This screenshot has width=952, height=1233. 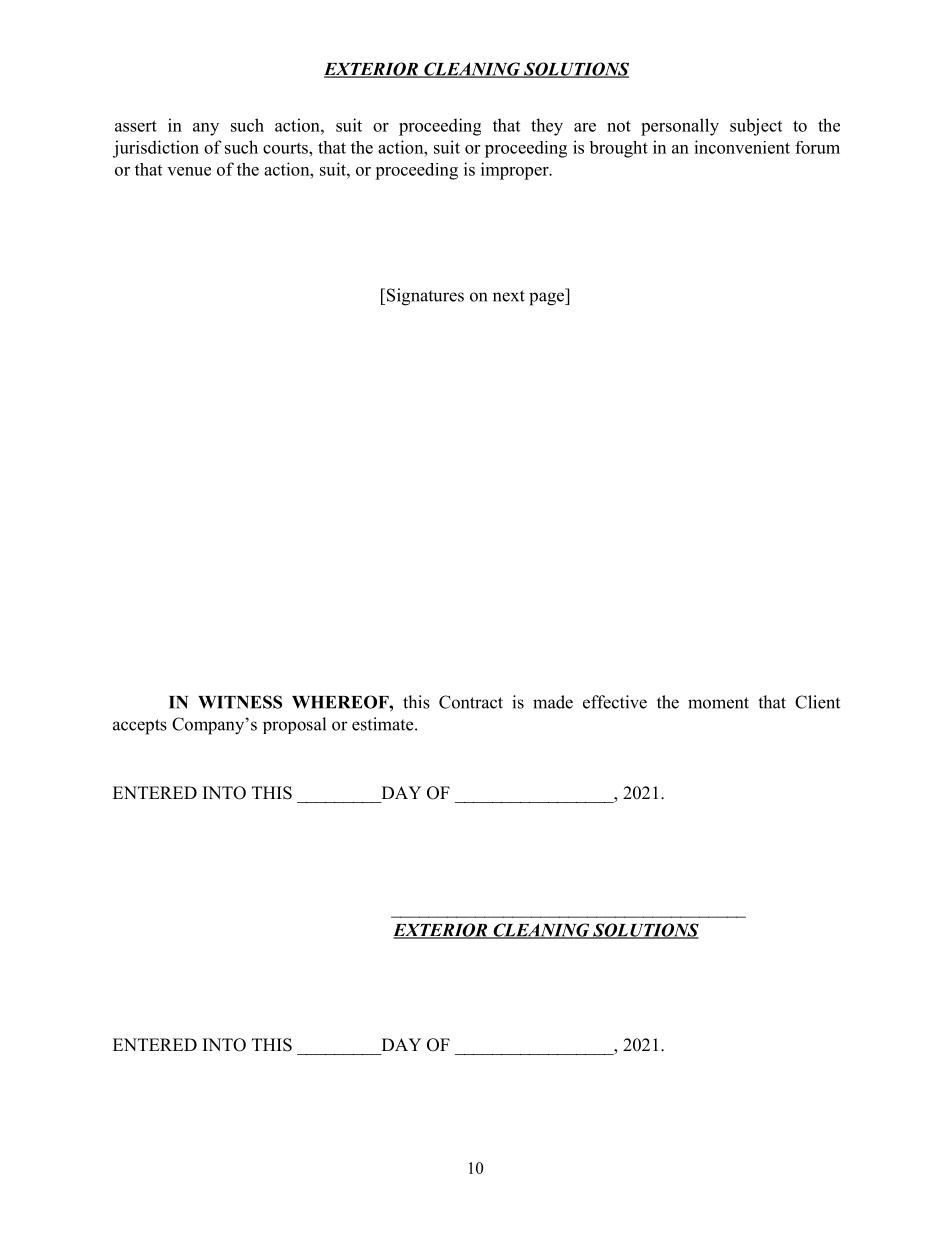 What do you see at coordinates (509, 296) in the screenshot?
I see `next` at bounding box center [509, 296].
